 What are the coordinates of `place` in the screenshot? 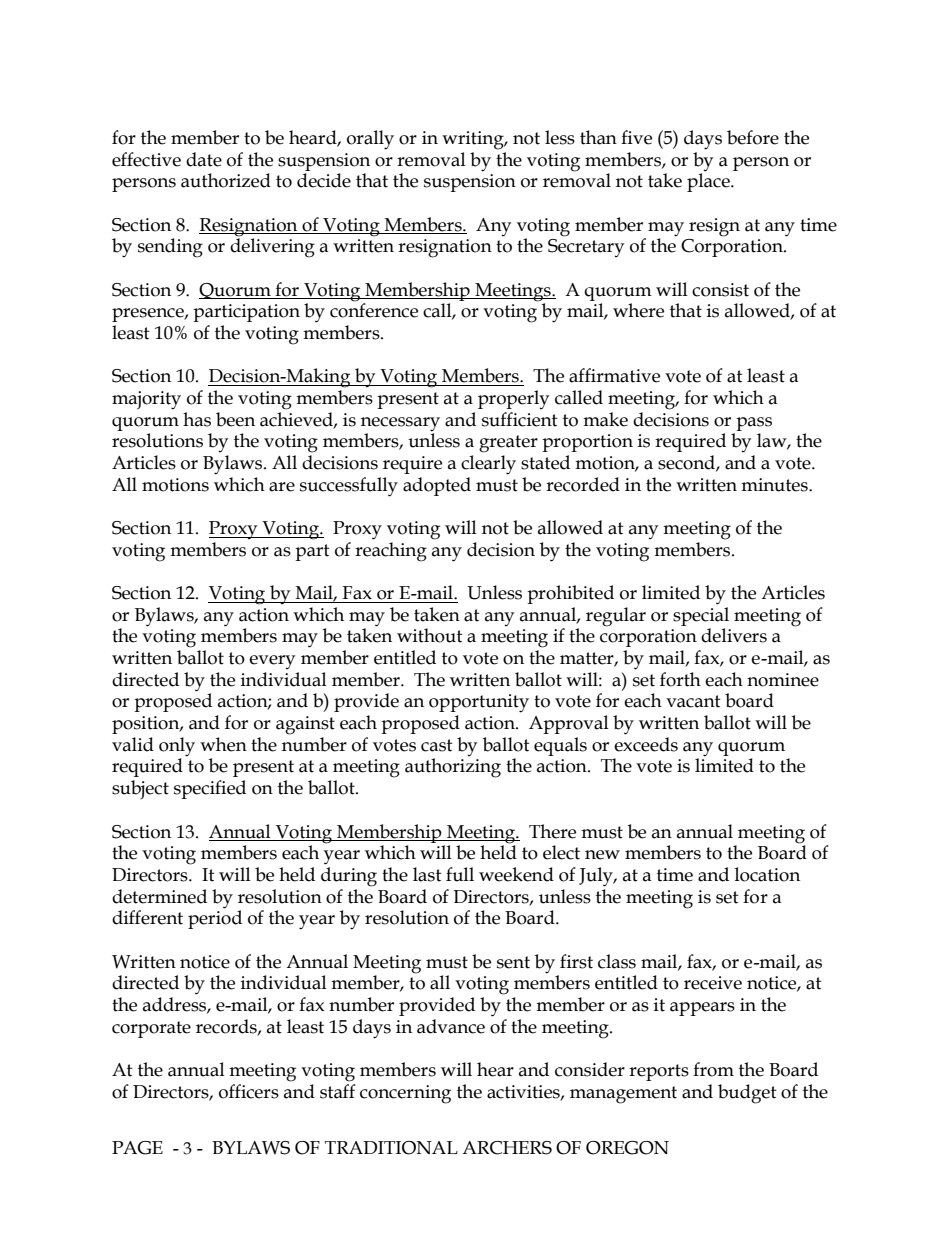 It's located at (709, 182).
